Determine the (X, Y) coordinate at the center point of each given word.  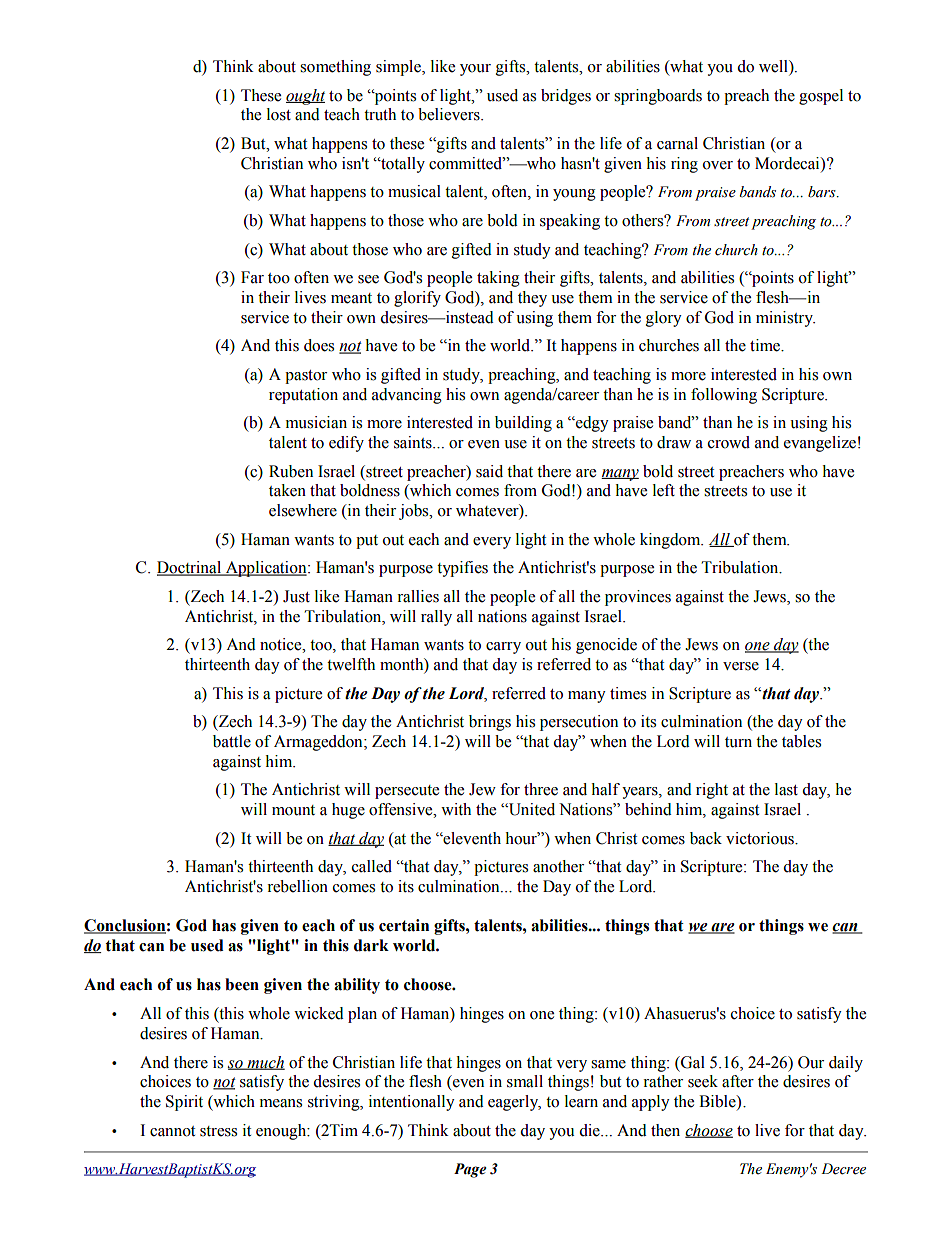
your (475, 70)
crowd (729, 442)
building (523, 424)
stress (218, 1131)
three (541, 789)
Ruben (291, 471)
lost (279, 114)
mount (293, 810)
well (774, 67)
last (786, 789)
